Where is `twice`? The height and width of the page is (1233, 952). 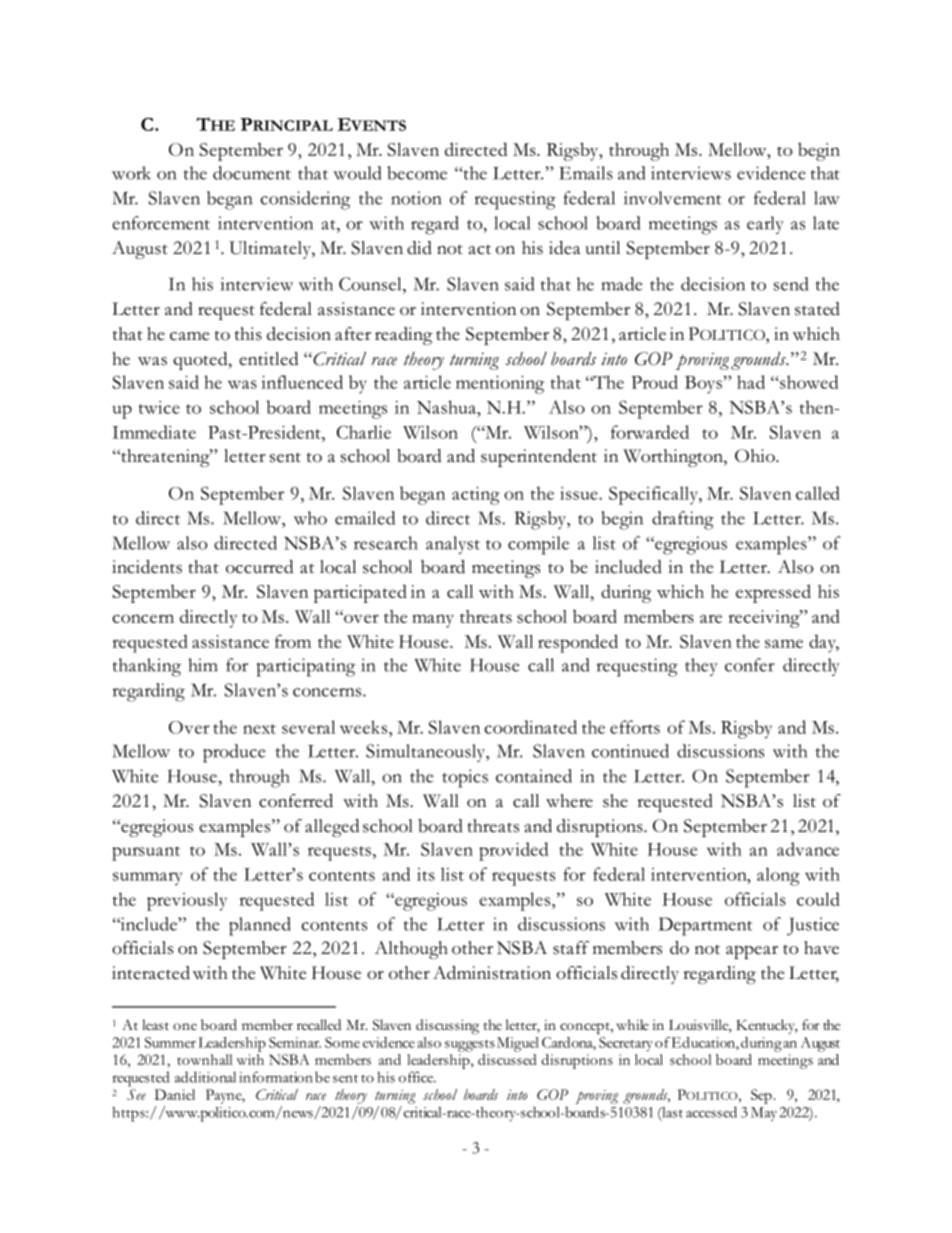 twice is located at coordinates (159, 407).
